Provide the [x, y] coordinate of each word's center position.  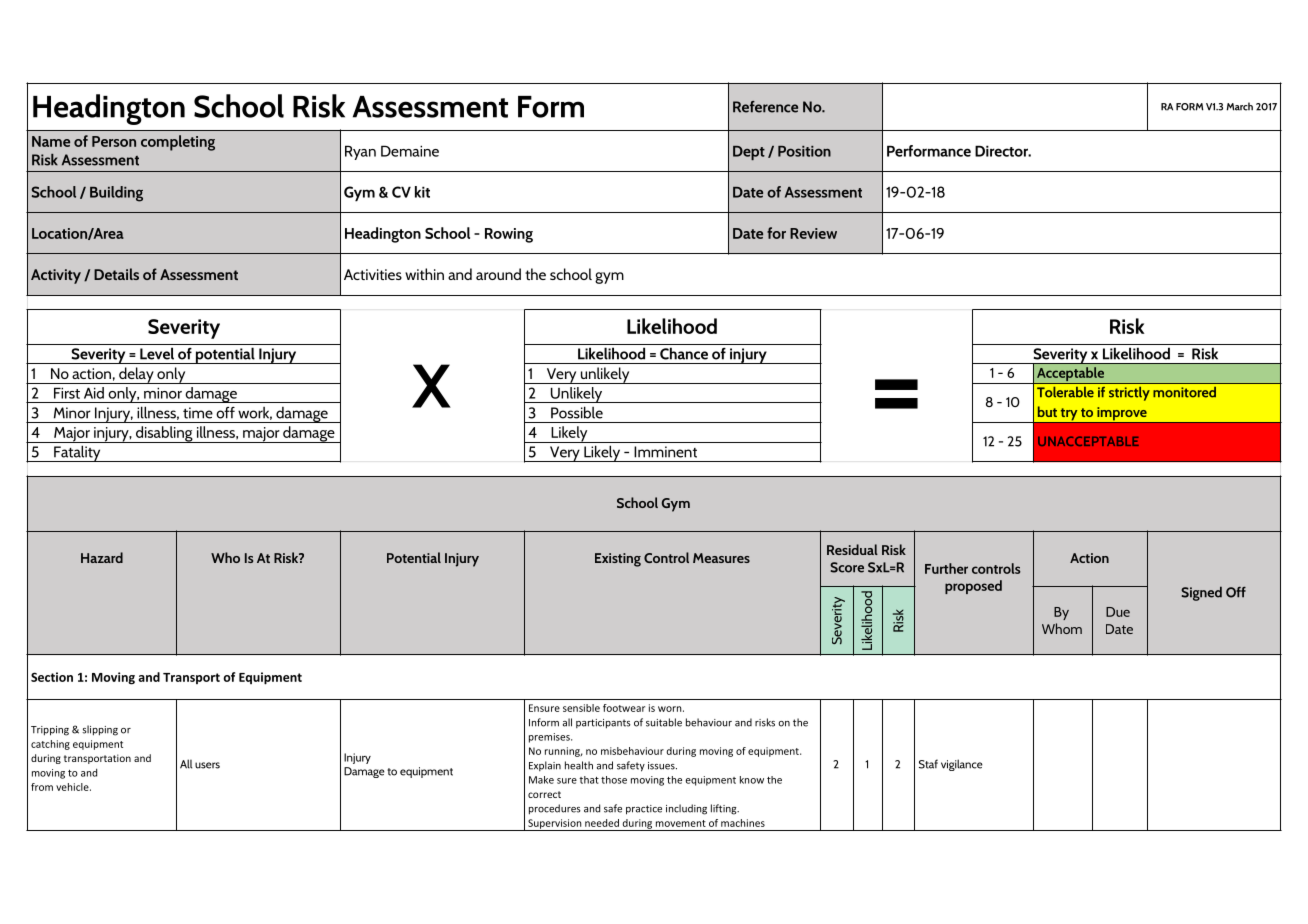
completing [178, 143]
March [1239, 106]
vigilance [962, 765]
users [207, 765]
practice [644, 810]
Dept [749, 153]
